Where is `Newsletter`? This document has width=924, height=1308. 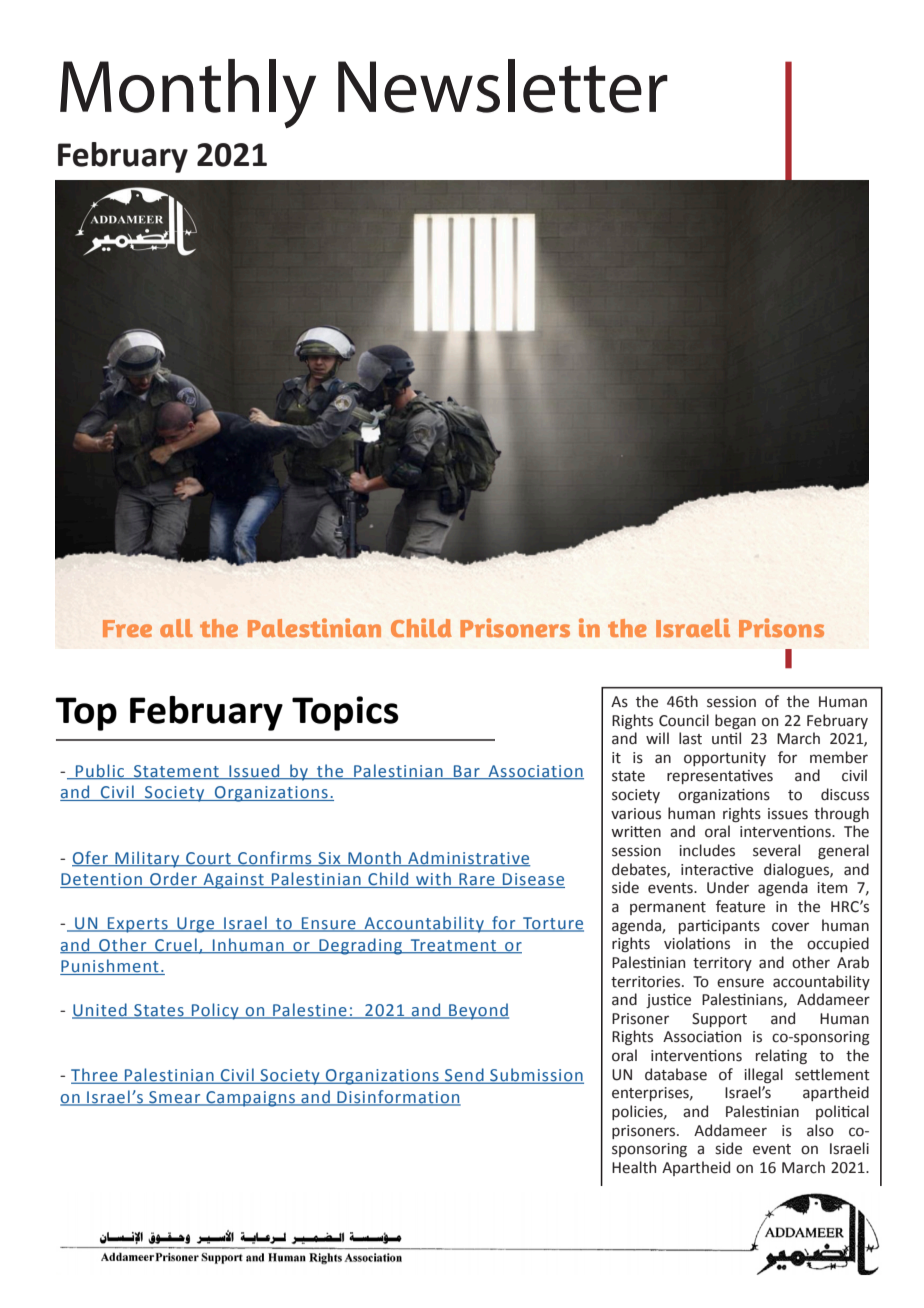 Newsletter is located at coordinates (503, 86).
